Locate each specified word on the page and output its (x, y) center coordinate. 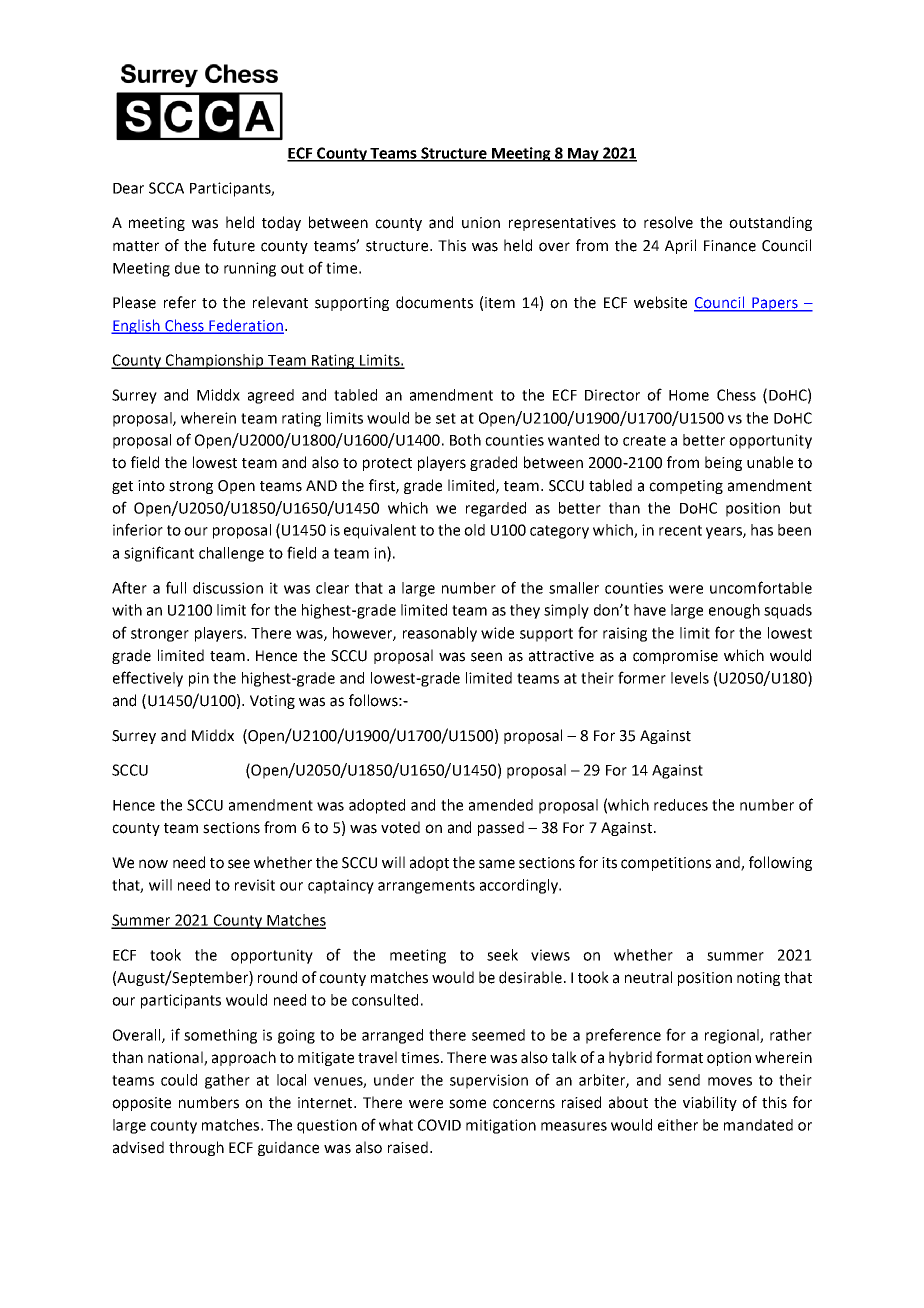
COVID (439, 1125)
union (481, 223)
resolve (668, 222)
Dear (128, 188)
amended (501, 805)
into (151, 486)
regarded (496, 509)
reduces (681, 805)
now (153, 864)
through (196, 1148)
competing (686, 487)
